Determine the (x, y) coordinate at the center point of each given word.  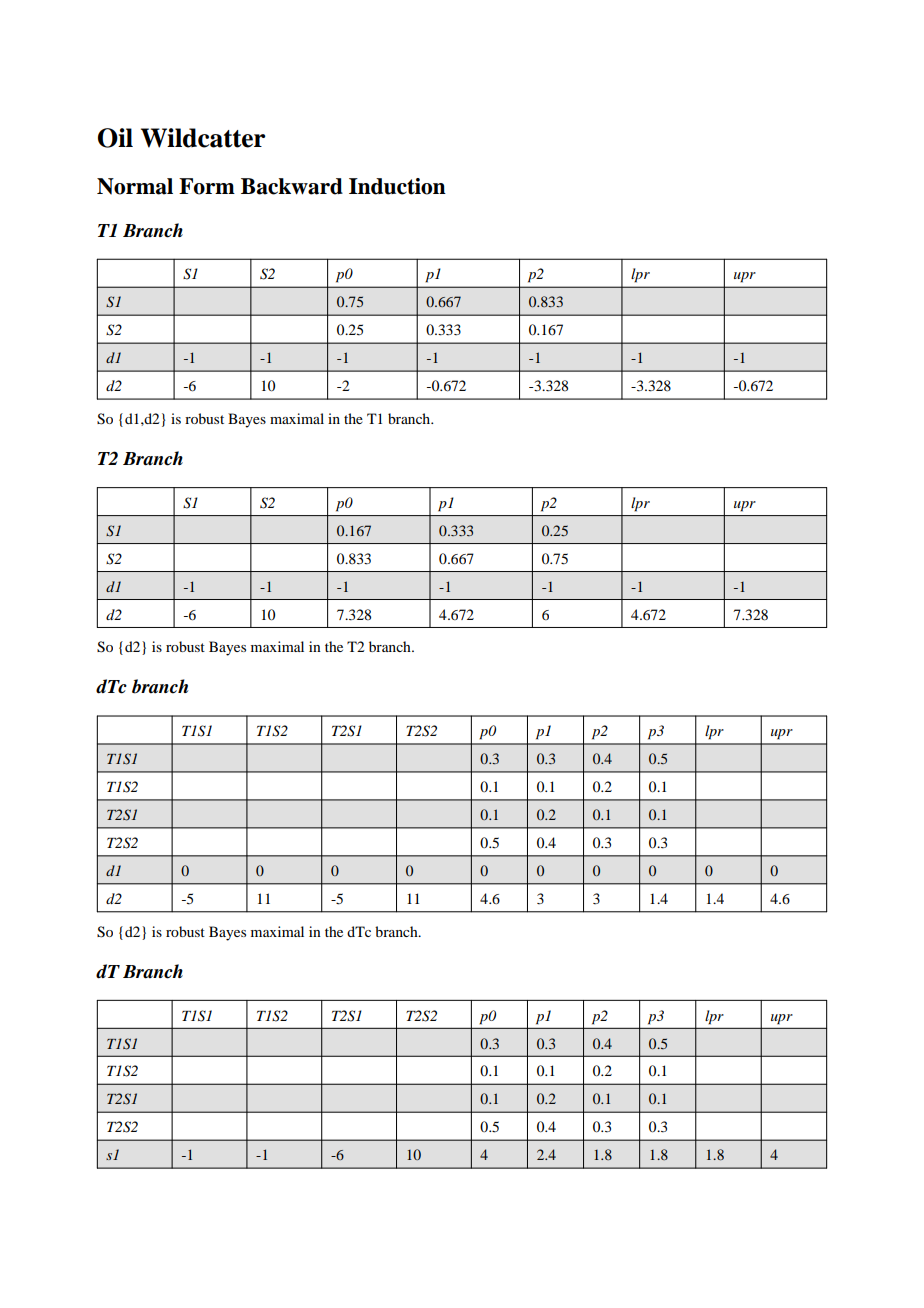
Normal (135, 186)
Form (207, 186)
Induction (397, 186)
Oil (115, 138)
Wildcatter (203, 138)
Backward (292, 186)
